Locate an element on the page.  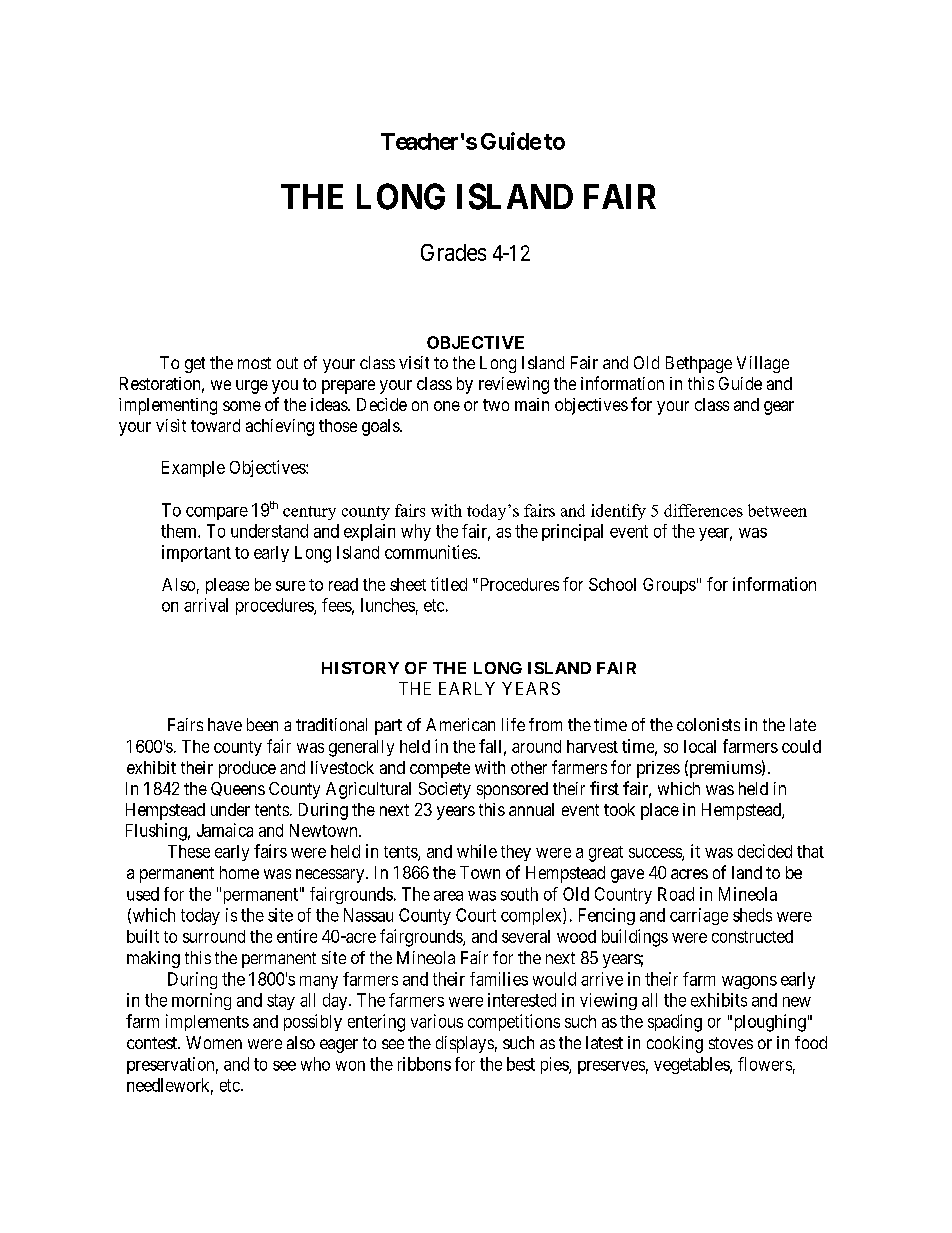
American is located at coordinates (460, 724).
